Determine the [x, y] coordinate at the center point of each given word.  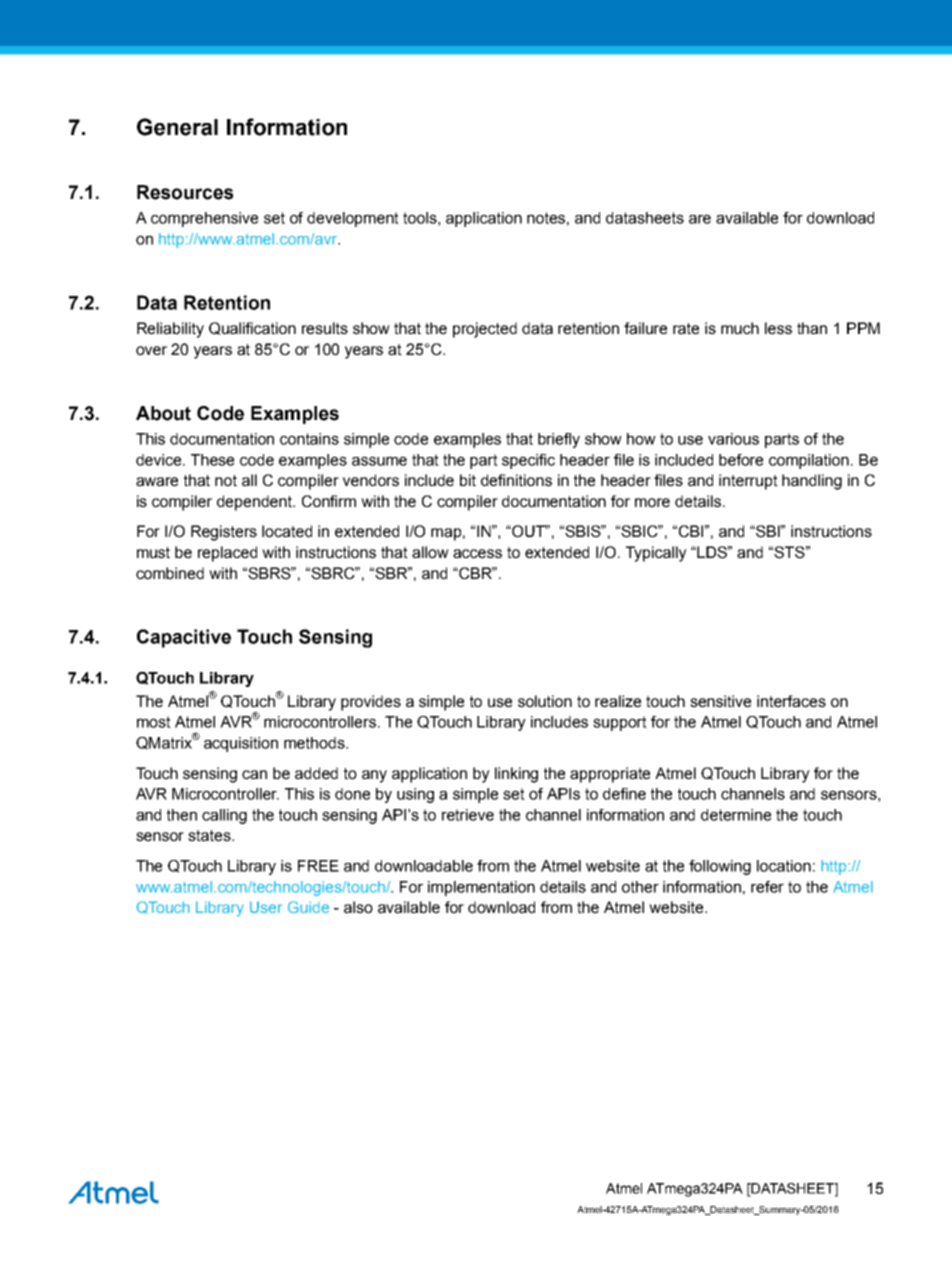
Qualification [252, 328]
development [353, 219]
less [778, 328]
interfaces [791, 701]
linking [516, 775]
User [266, 907]
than [812, 328]
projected [485, 330]
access [477, 554]
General [177, 127]
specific [528, 461]
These [212, 460]
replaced [227, 554]
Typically [656, 554]
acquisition [241, 744]
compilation [809, 461]
